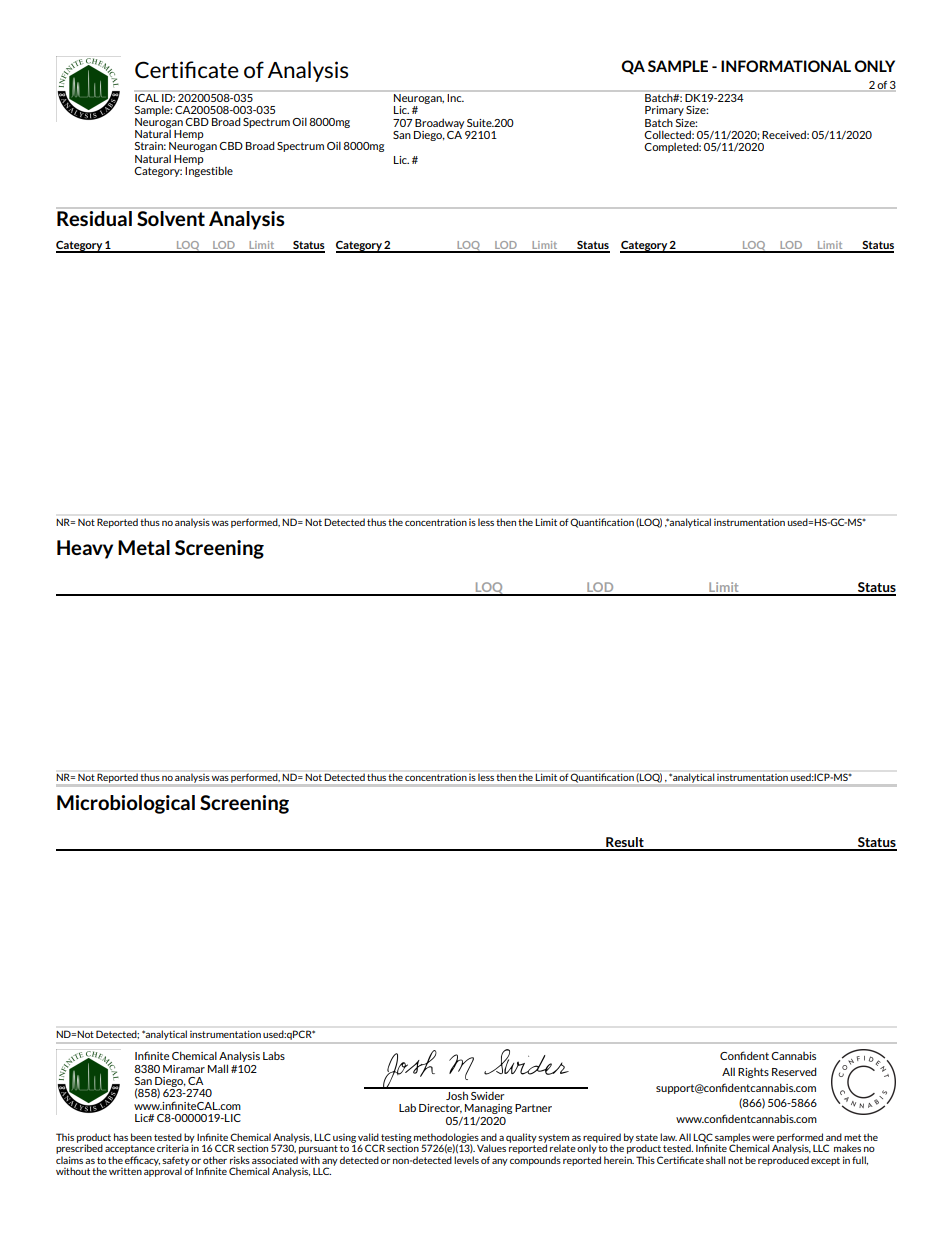  Describe the element at coordinates (625, 843) in the screenshot. I see `Result` at that location.
